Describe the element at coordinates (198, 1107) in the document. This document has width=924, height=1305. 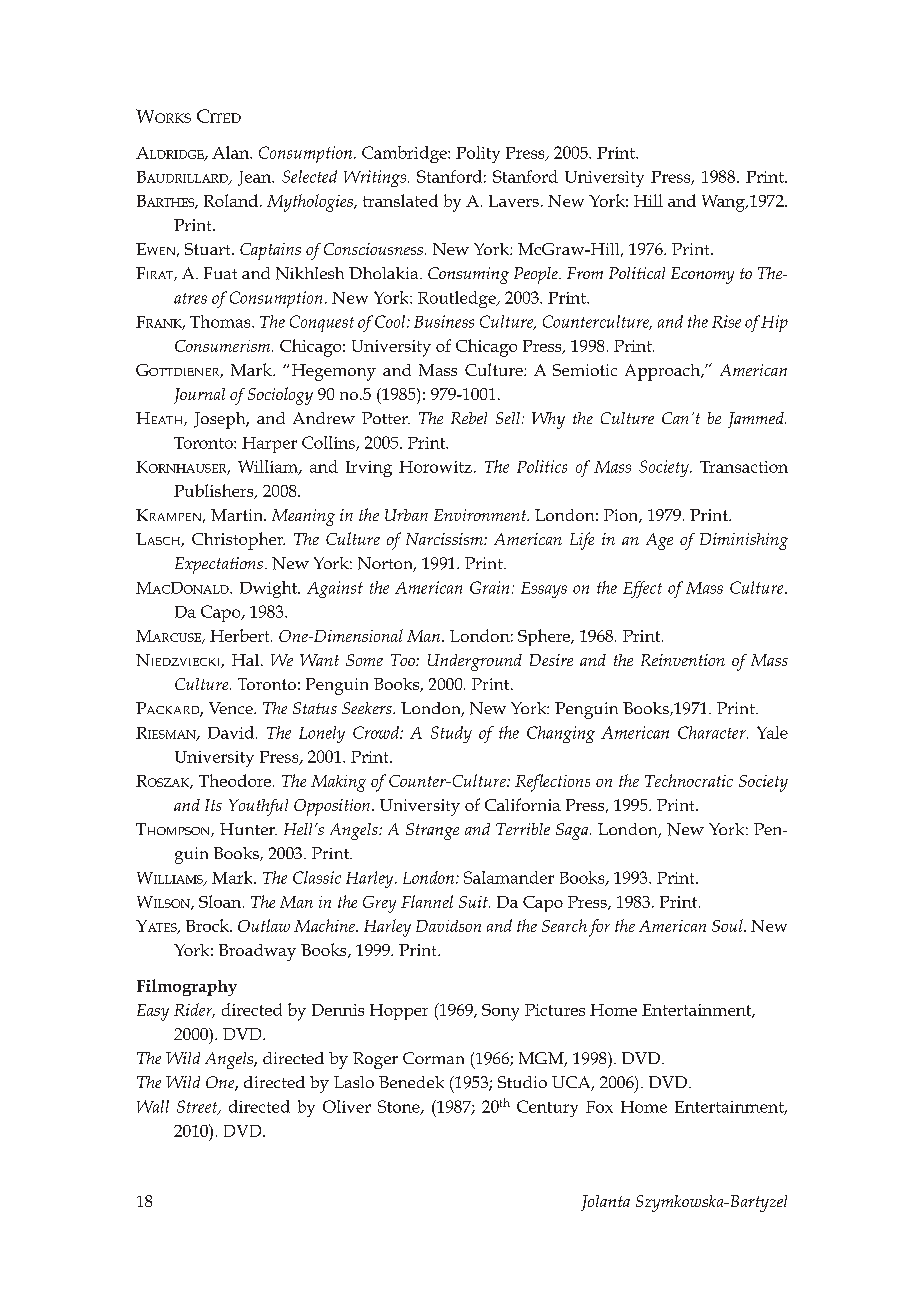
I see `Street` at that location.
